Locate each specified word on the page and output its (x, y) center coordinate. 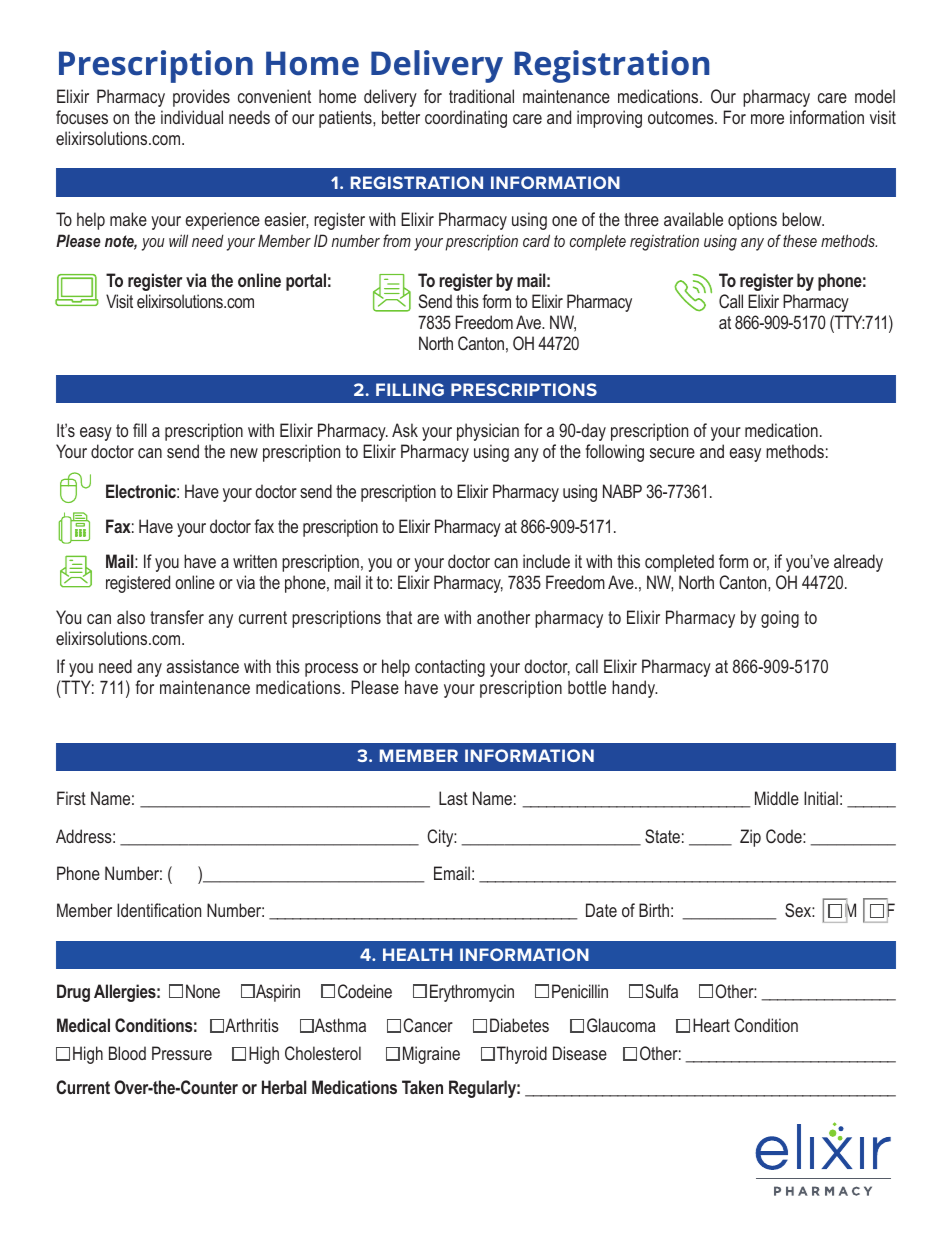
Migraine (431, 1055)
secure (672, 453)
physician (488, 432)
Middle (777, 798)
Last (453, 798)
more (767, 119)
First (71, 798)
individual (192, 117)
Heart (711, 1025)
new (244, 453)
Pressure (182, 1053)
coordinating (466, 119)
